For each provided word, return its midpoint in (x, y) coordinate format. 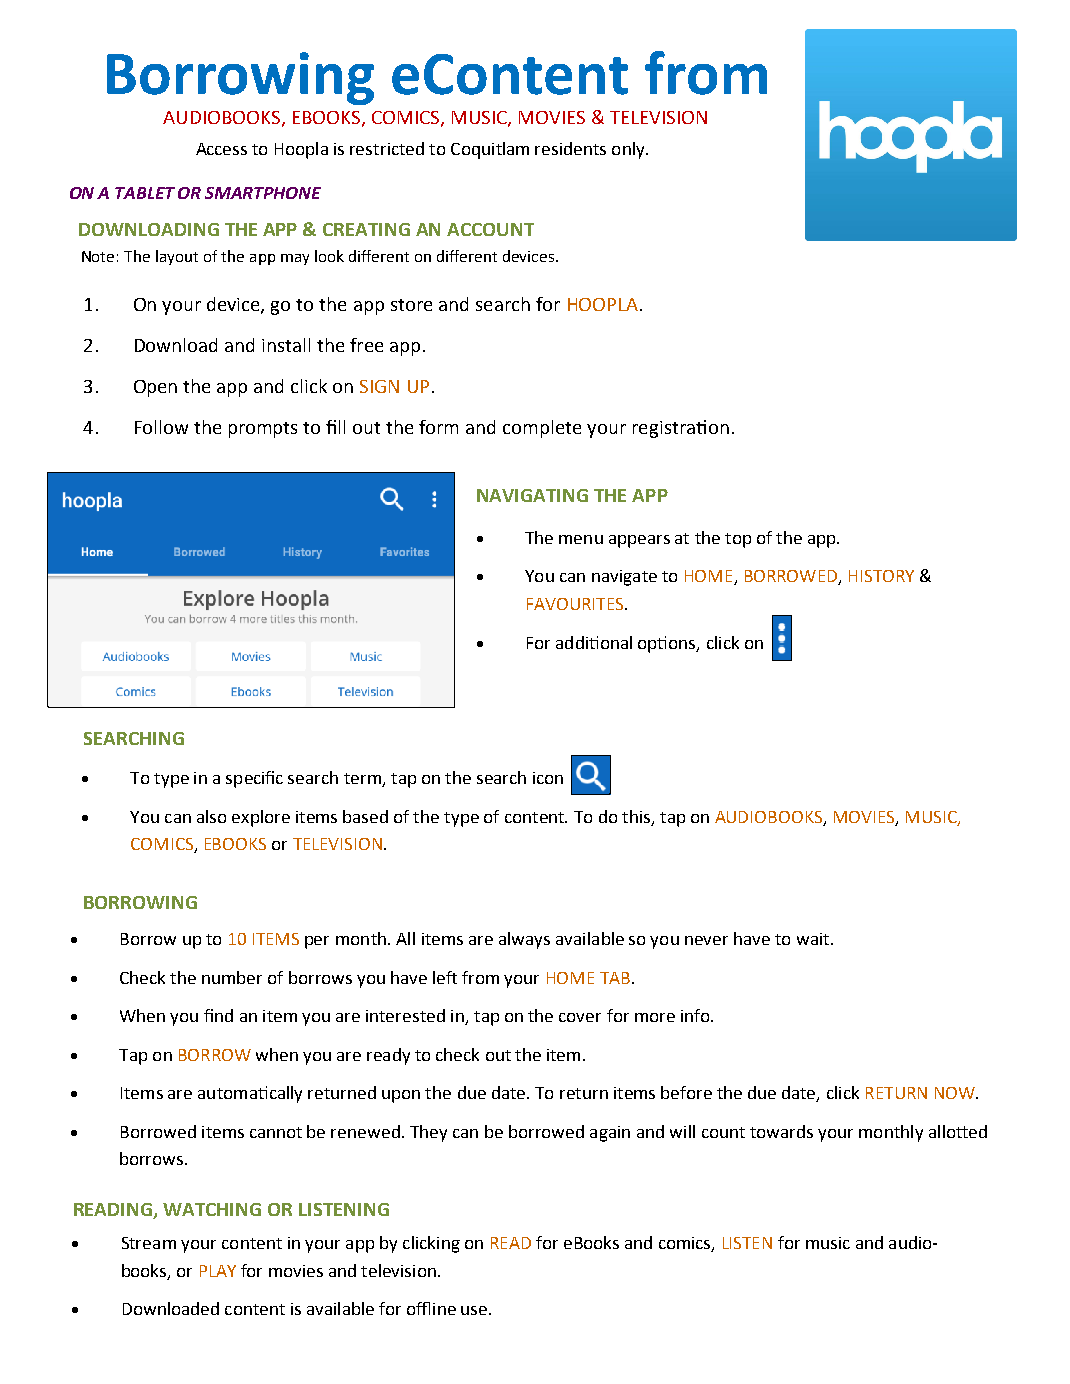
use (474, 1310)
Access (221, 149)
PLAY (218, 1271)
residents (570, 148)
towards (781, 1131)
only (629, 150)
